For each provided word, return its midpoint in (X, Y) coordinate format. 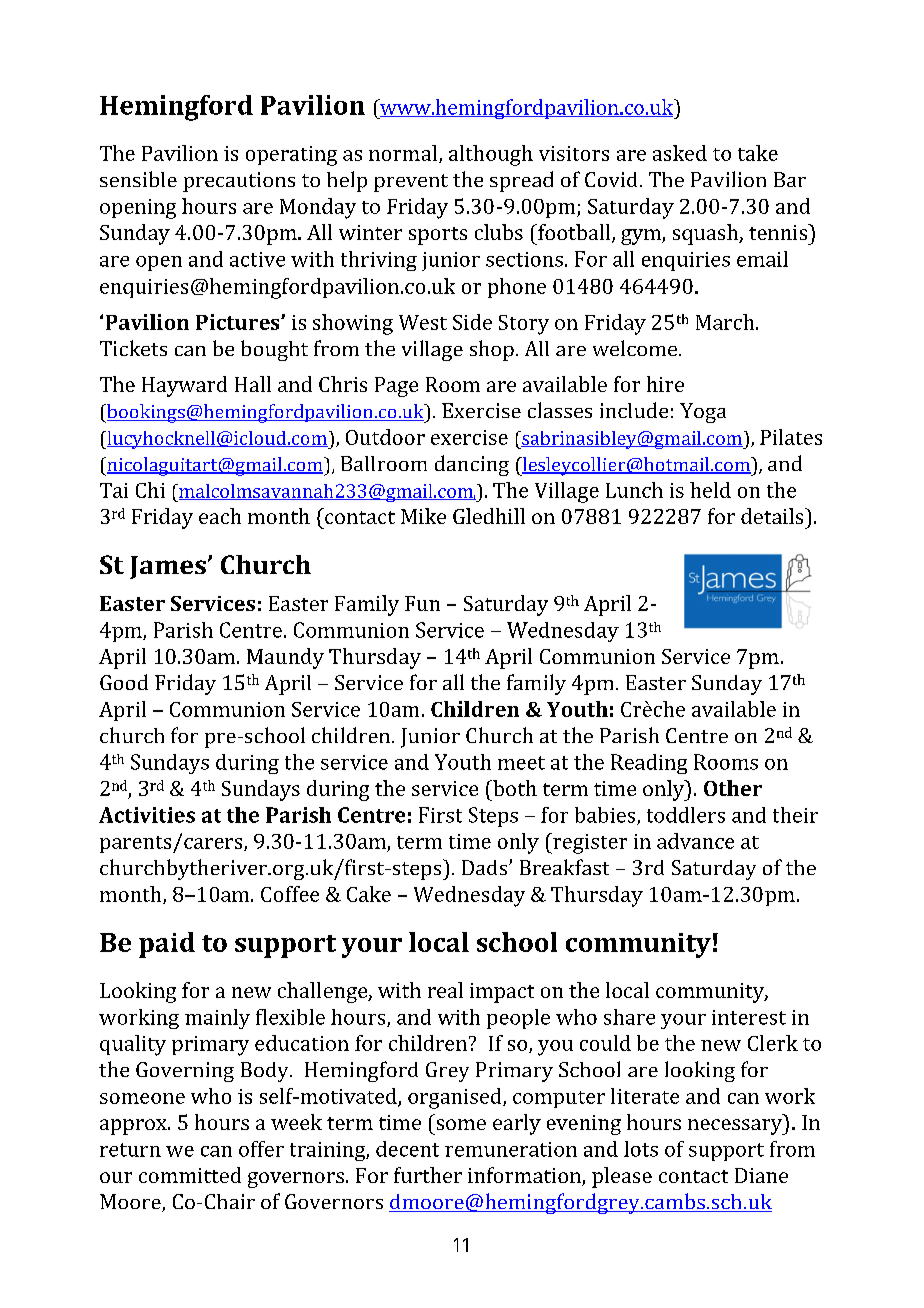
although (491, 155)
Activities (147, 815)
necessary (736, 1127)
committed (190, 1175)
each (220, 516)
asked (680, 153)
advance (695, 841)
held (710, 490)
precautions (239, 182)
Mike (423, 516)
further (428, 1175)
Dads (486, 867)
